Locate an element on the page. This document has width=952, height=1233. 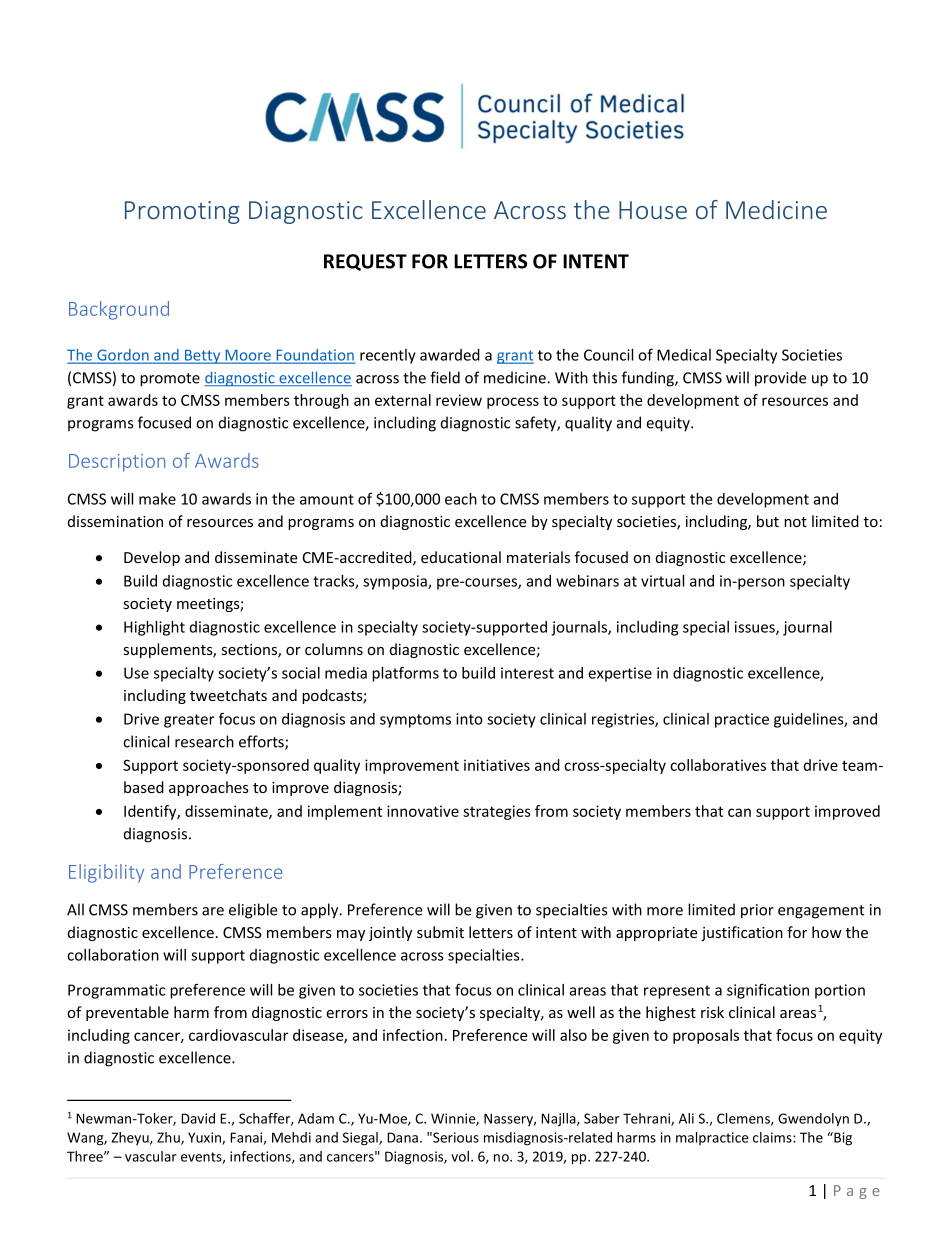
innovative is located at coordinates (423, 811).
